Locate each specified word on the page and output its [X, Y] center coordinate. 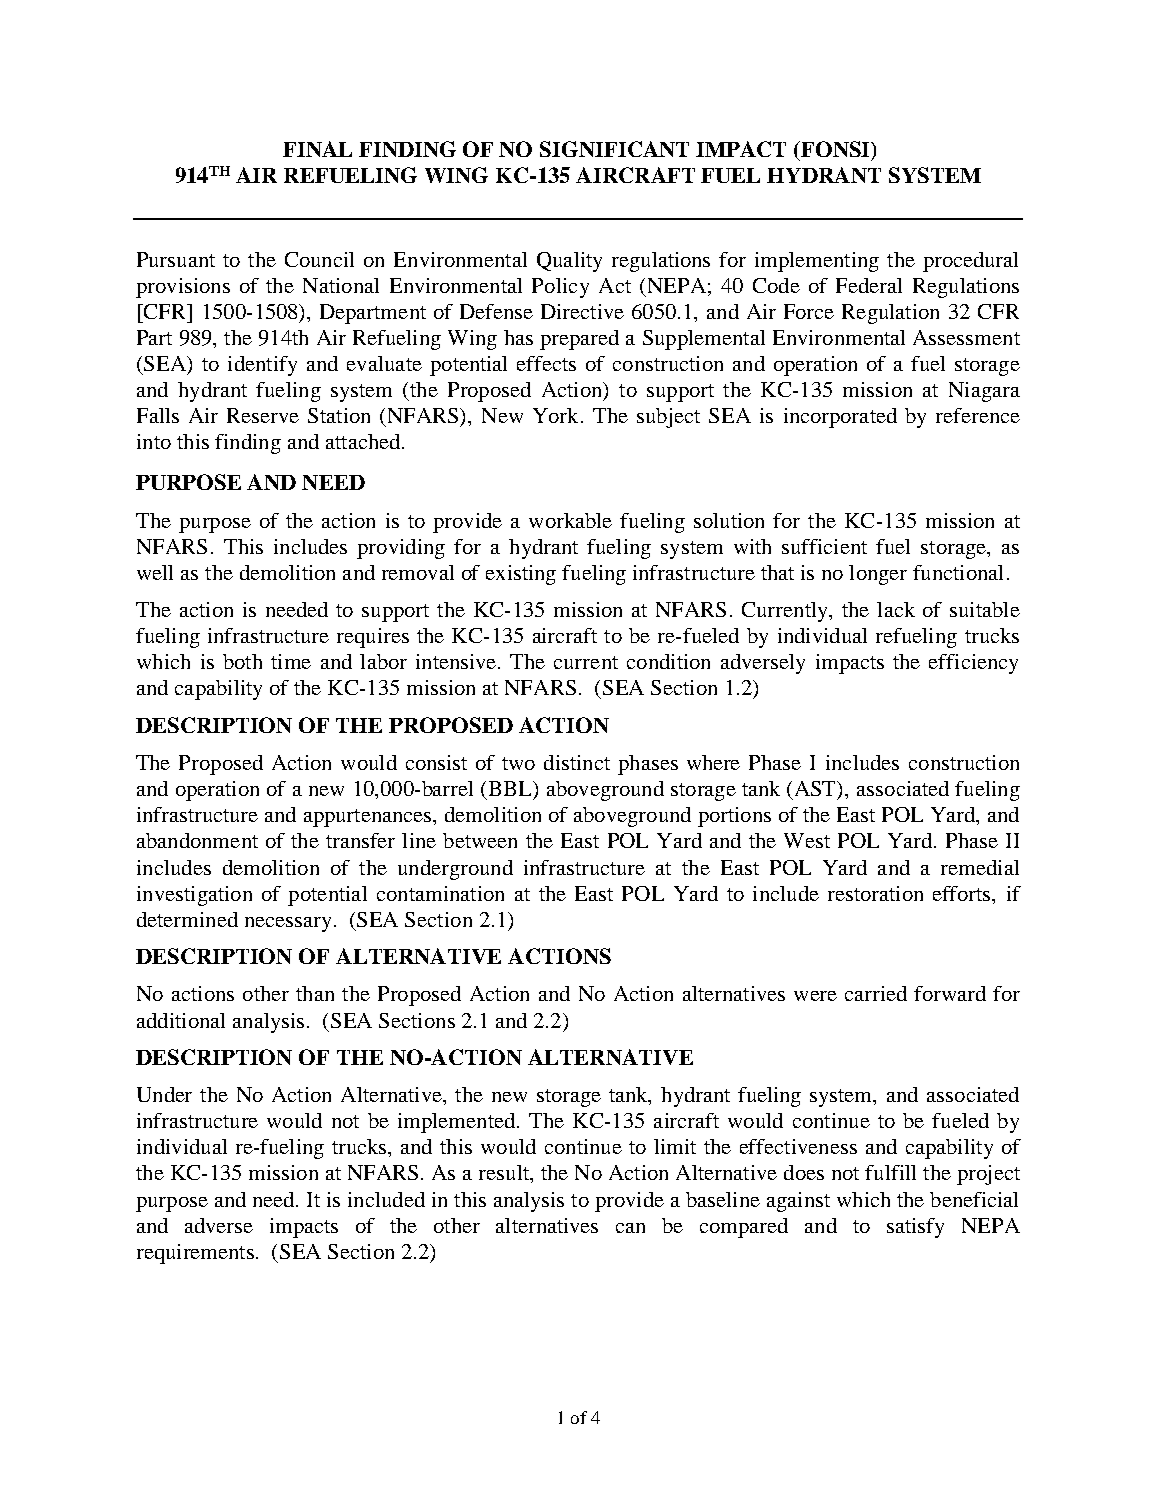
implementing [817, 262]
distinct [577, 762]
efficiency [973, 664]
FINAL [317, 149]
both [242, 661]
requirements [195, 1254]
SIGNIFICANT [614, 149]
